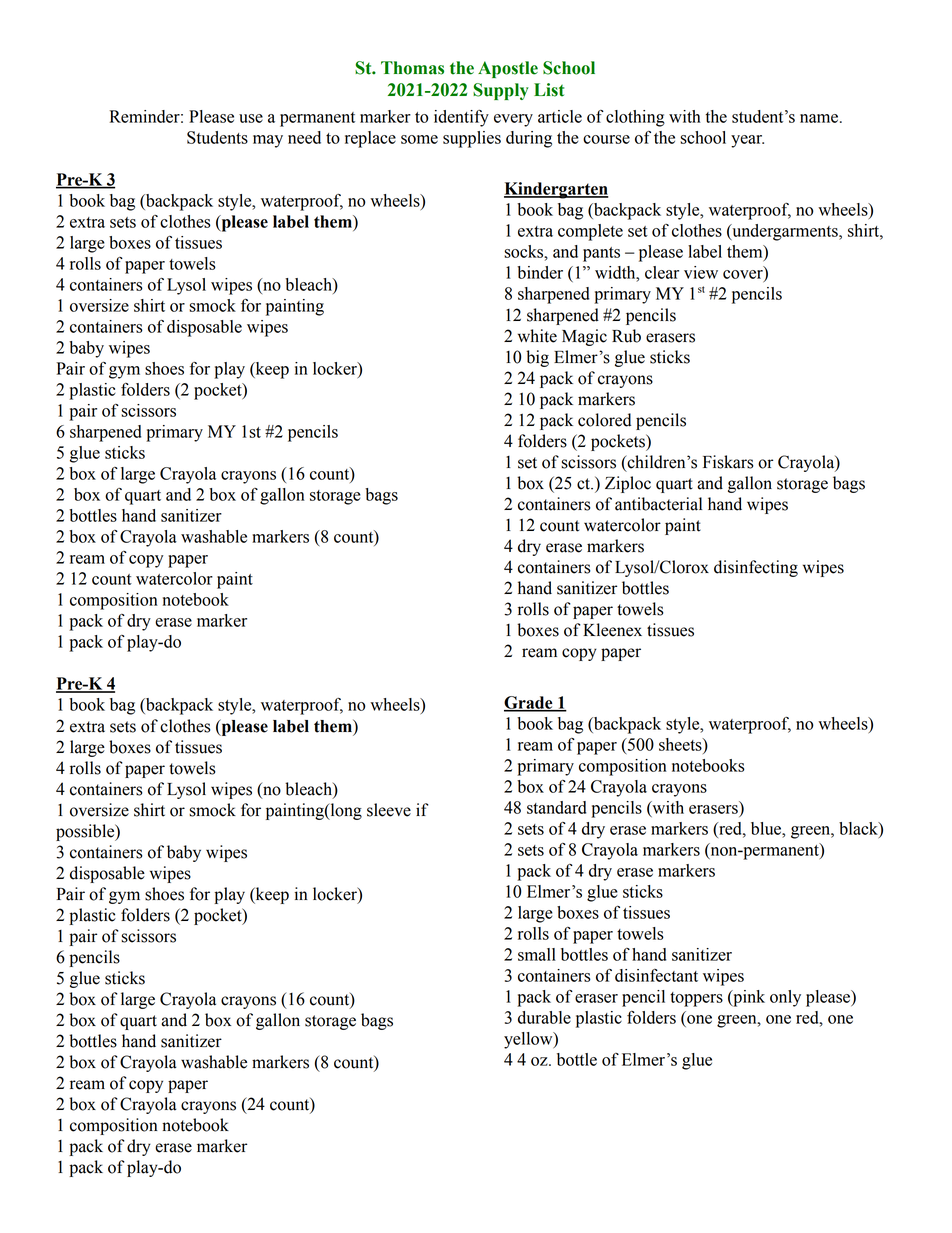 This page has height=1233, width=952. What do you see at coordinates (747, 141) in the page?
I see `year` at bounding box center [747, 141].
